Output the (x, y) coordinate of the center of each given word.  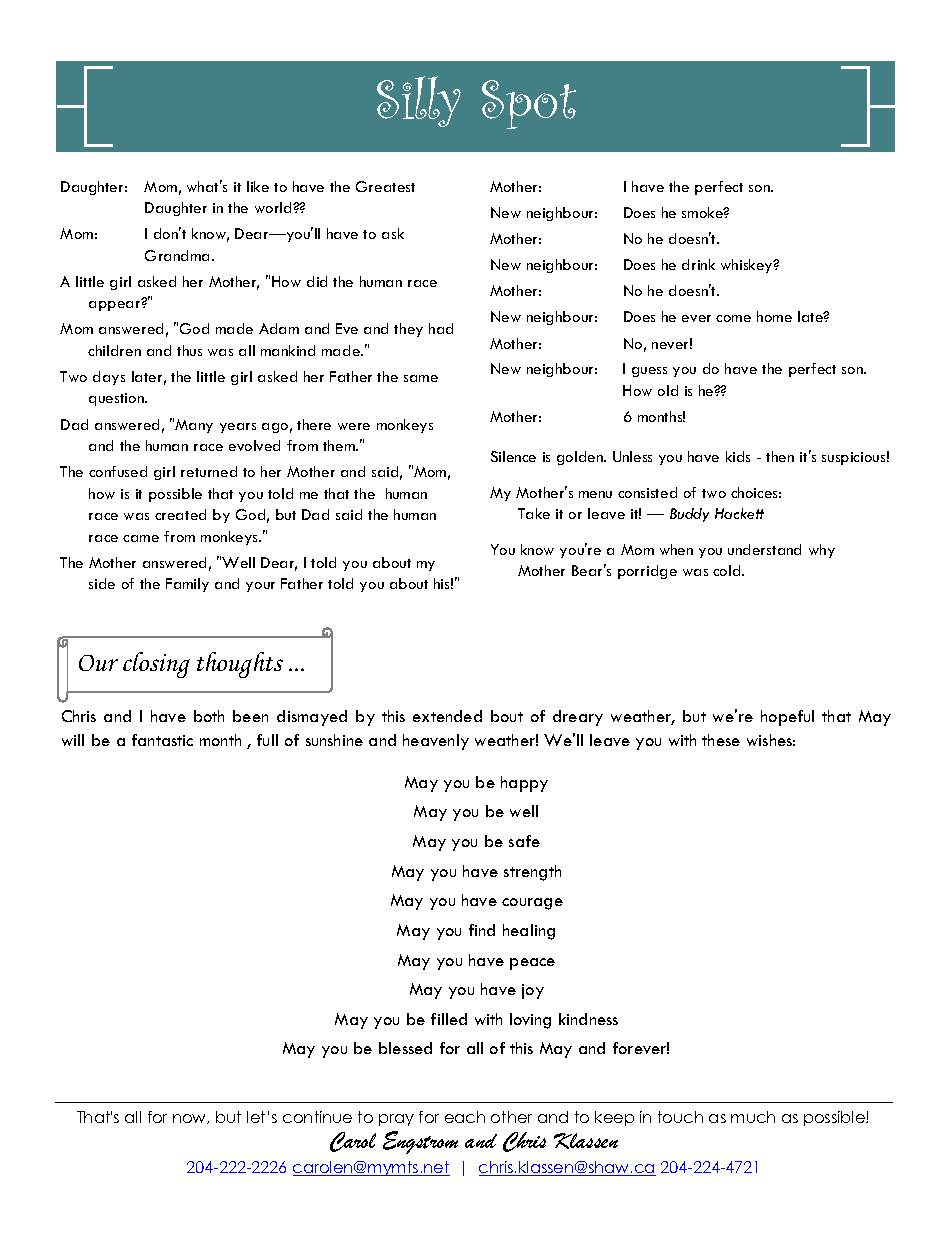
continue (317, 1117)
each (465, 1117)
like (258, 186)
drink (698, 264)
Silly (419, 101)
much (753, 1117)
